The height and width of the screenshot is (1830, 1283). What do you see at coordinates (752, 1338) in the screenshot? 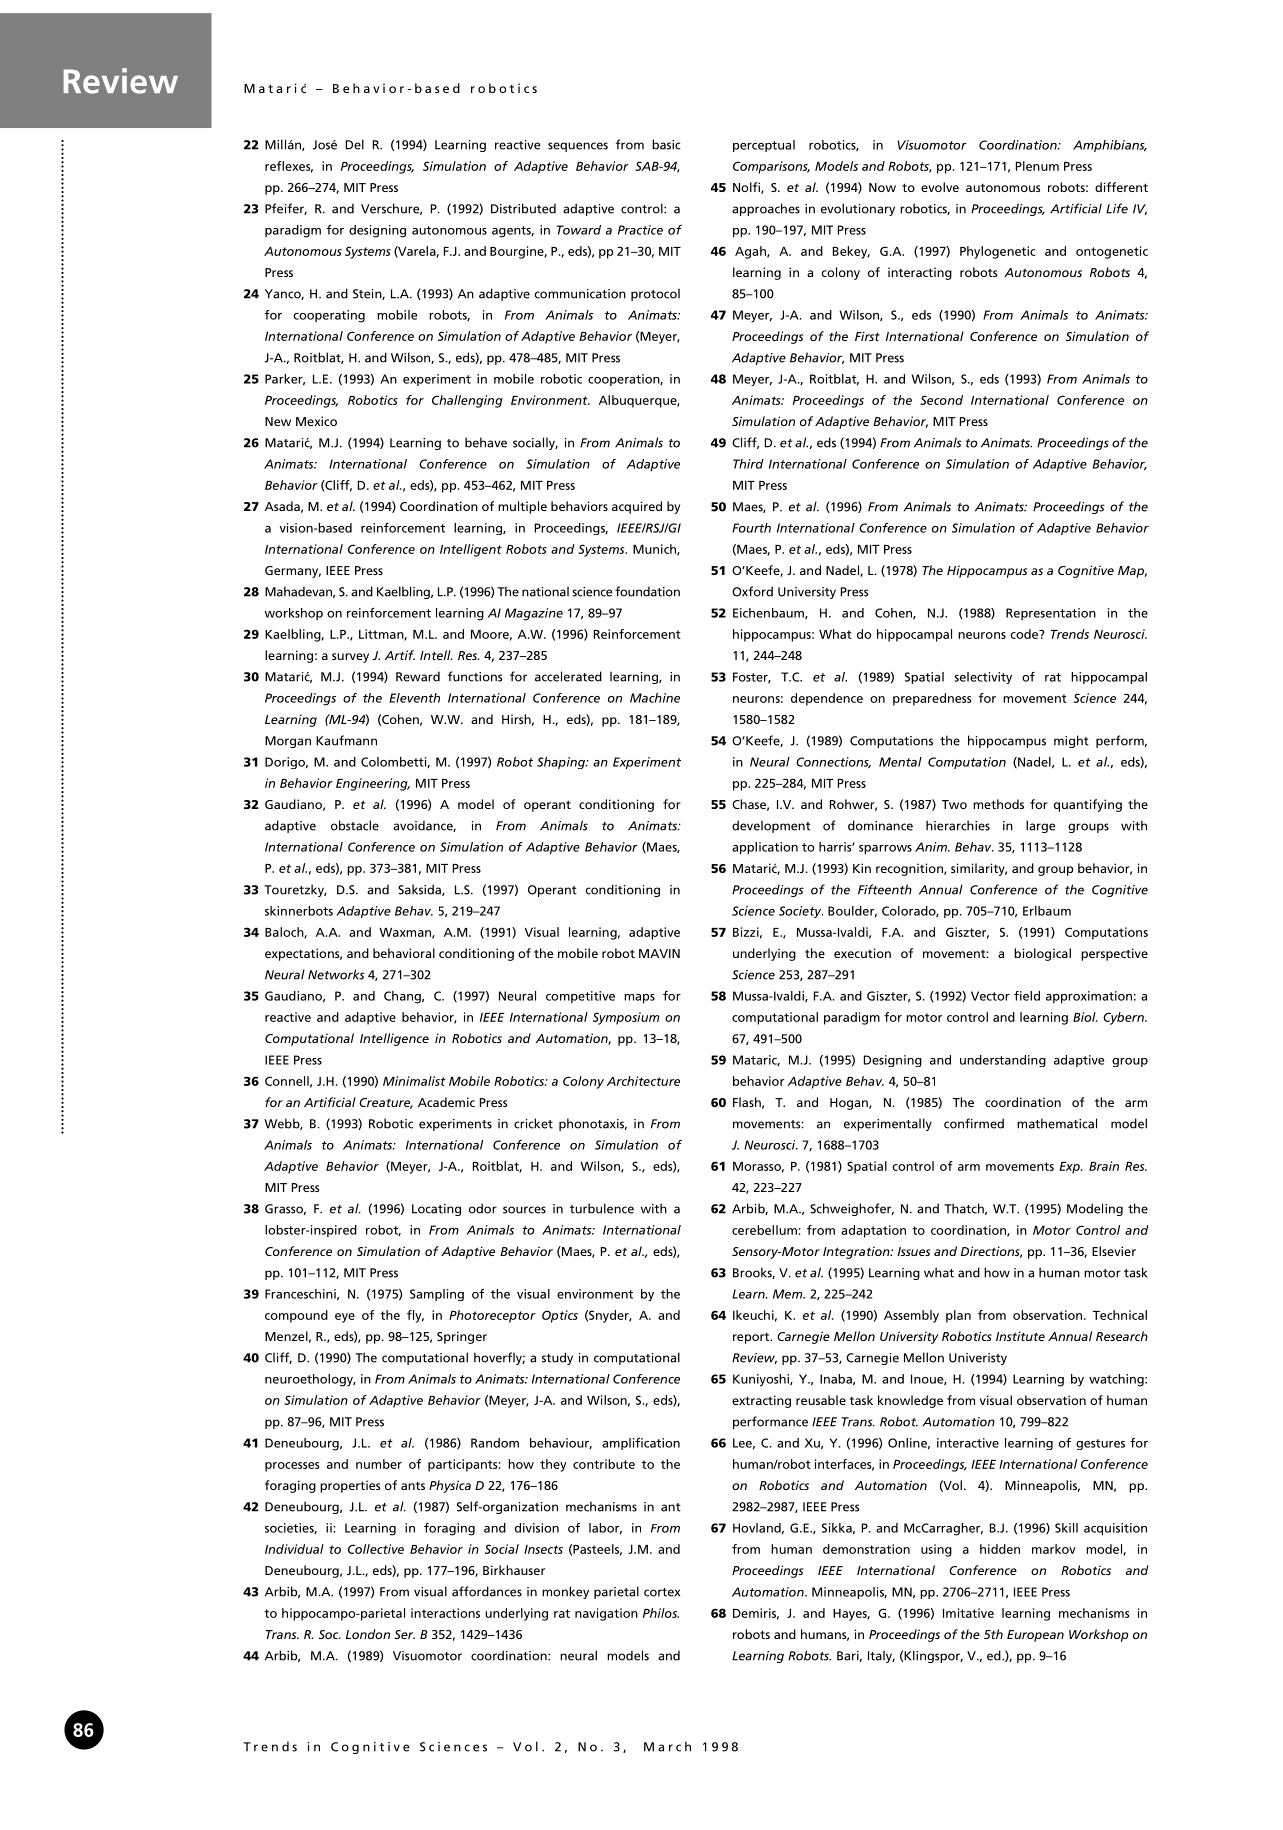
I see `report` at bounding box center [752, 1338].
